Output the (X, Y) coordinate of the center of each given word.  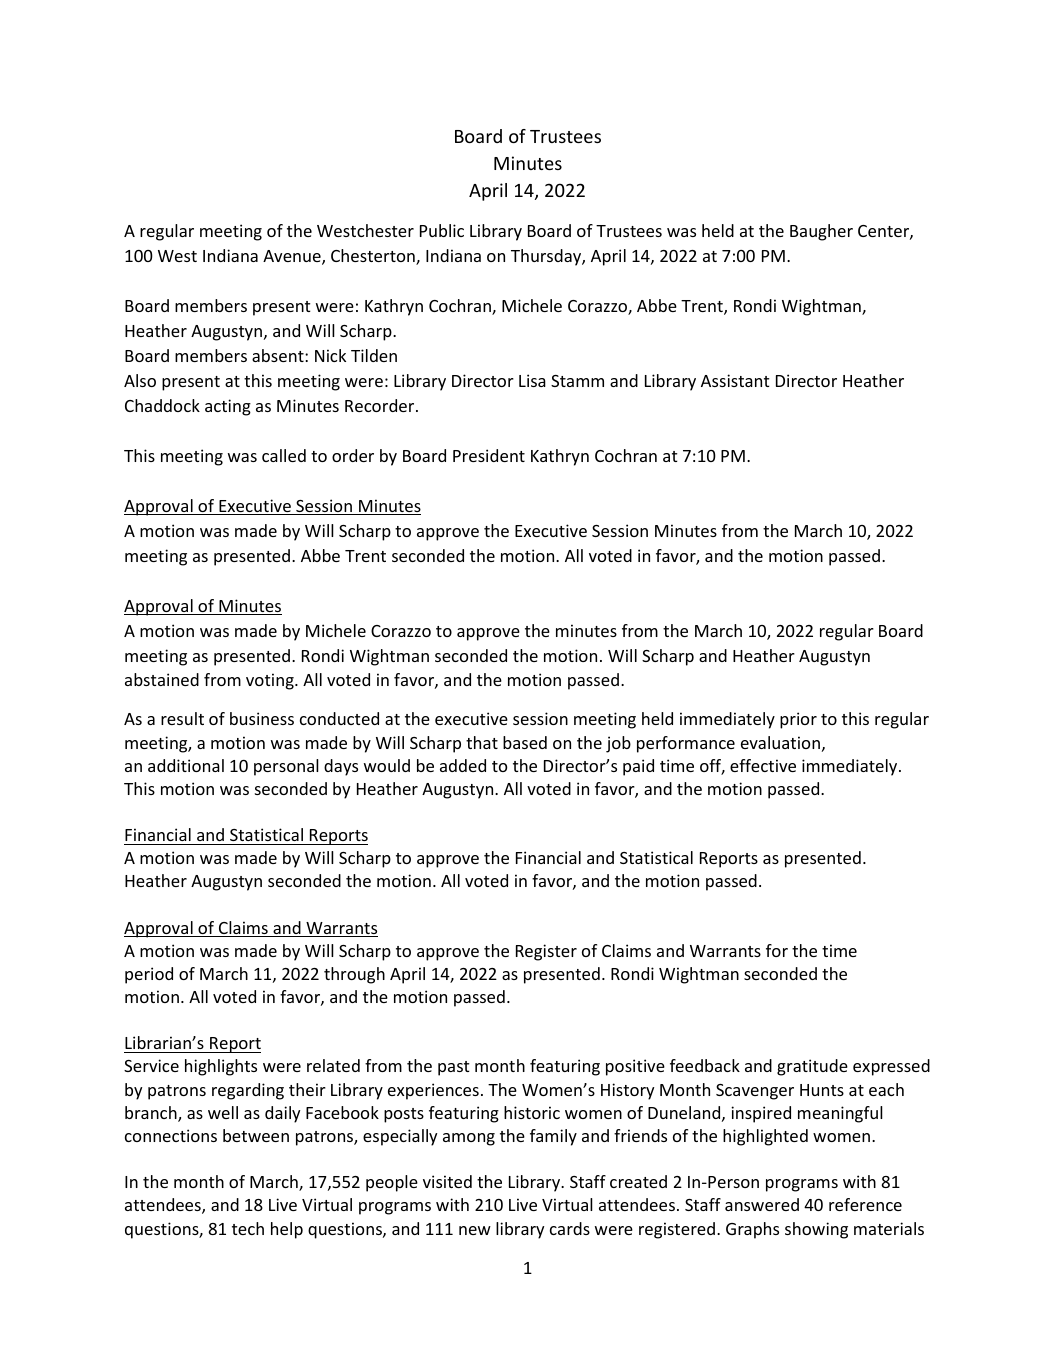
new (475, 1230)
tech (248, 1228)
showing (816, 1230)
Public (442, 230)
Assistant (735, 380)
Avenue (293, 257)
